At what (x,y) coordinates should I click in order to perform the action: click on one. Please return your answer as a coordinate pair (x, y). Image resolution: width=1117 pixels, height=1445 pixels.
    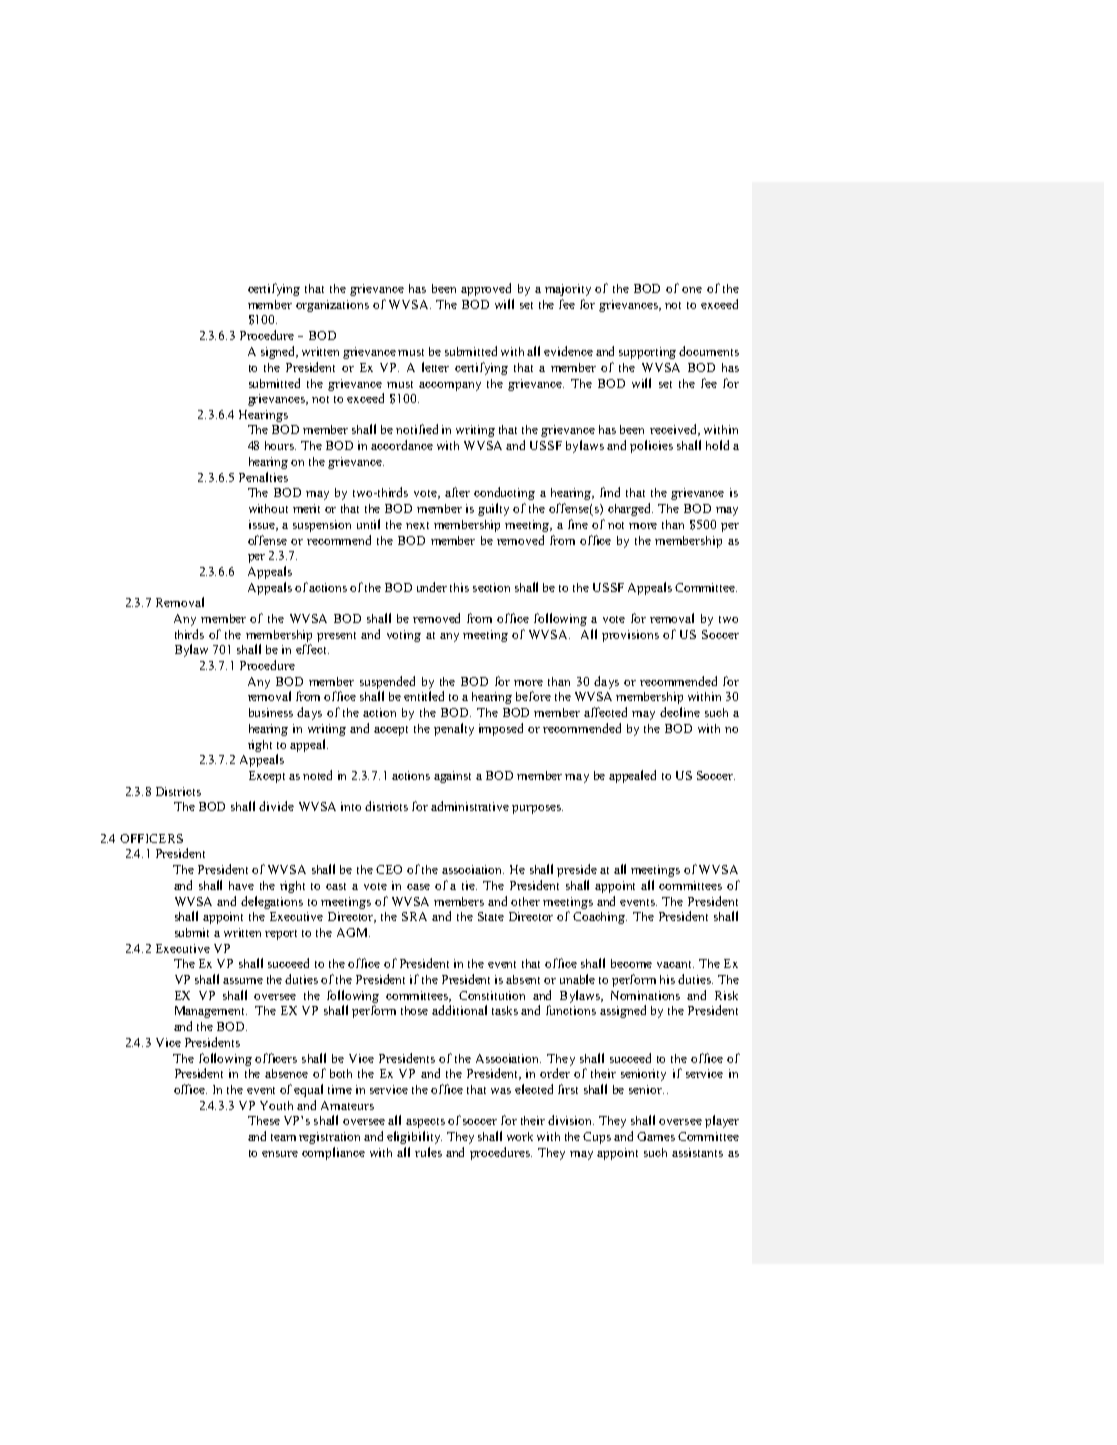
    Looking at the image, I should click on (692, 290).
